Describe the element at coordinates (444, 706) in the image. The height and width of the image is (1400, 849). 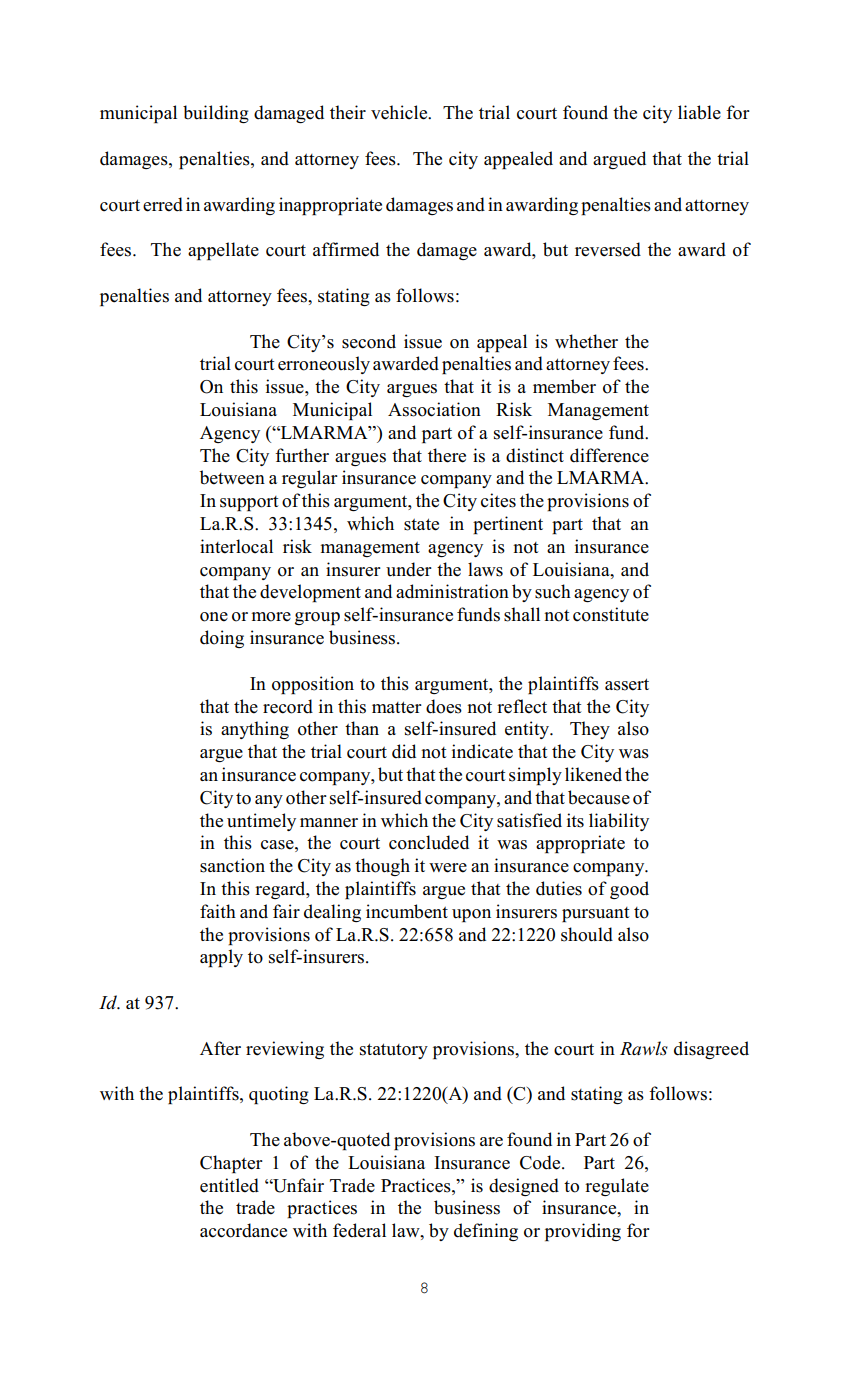
I see `does` at that location.
